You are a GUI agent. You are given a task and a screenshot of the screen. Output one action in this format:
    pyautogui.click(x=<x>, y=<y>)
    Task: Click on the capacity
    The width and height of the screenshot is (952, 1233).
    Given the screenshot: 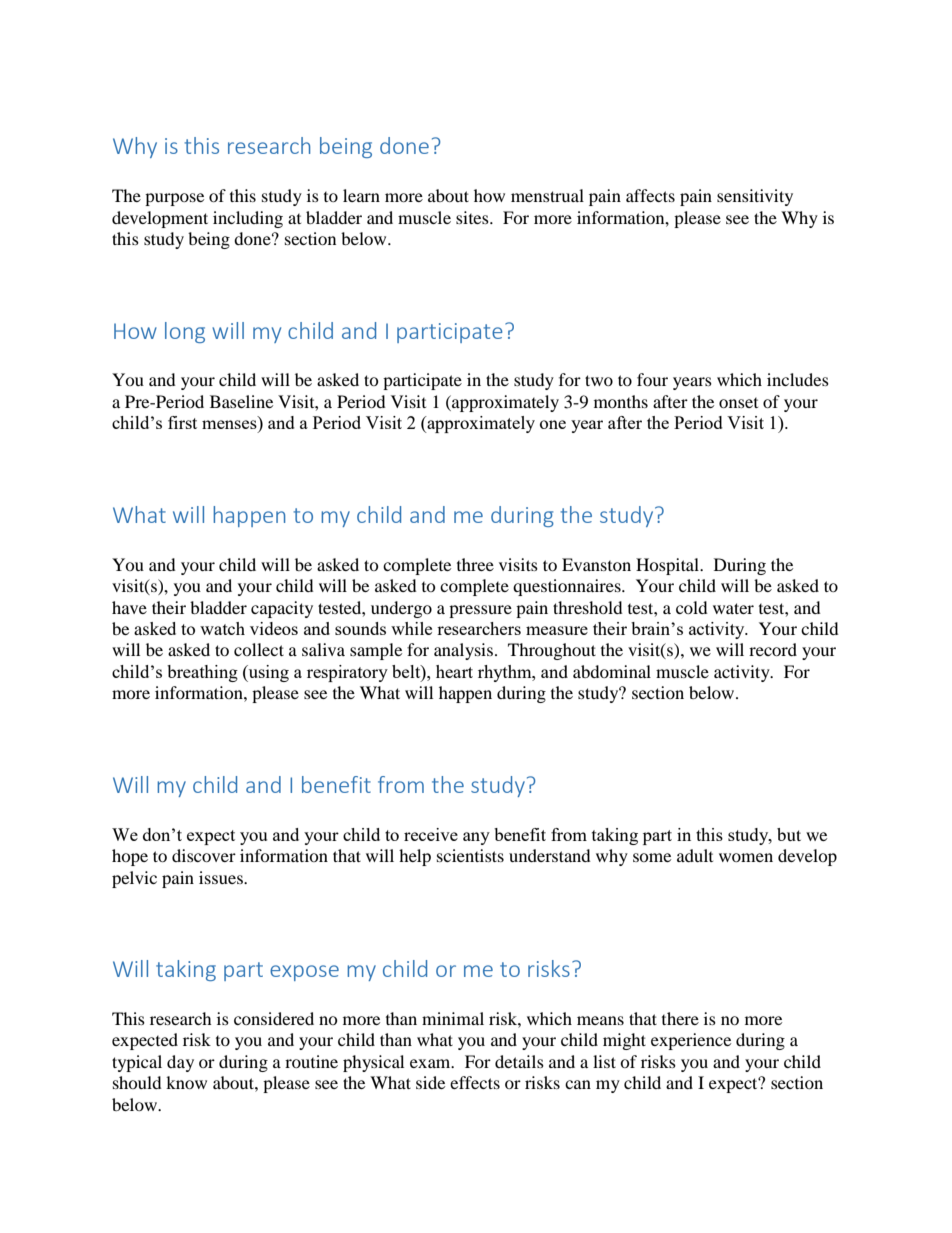 What is the action you would take?
    pyautogui.click(x=282, y=609)
